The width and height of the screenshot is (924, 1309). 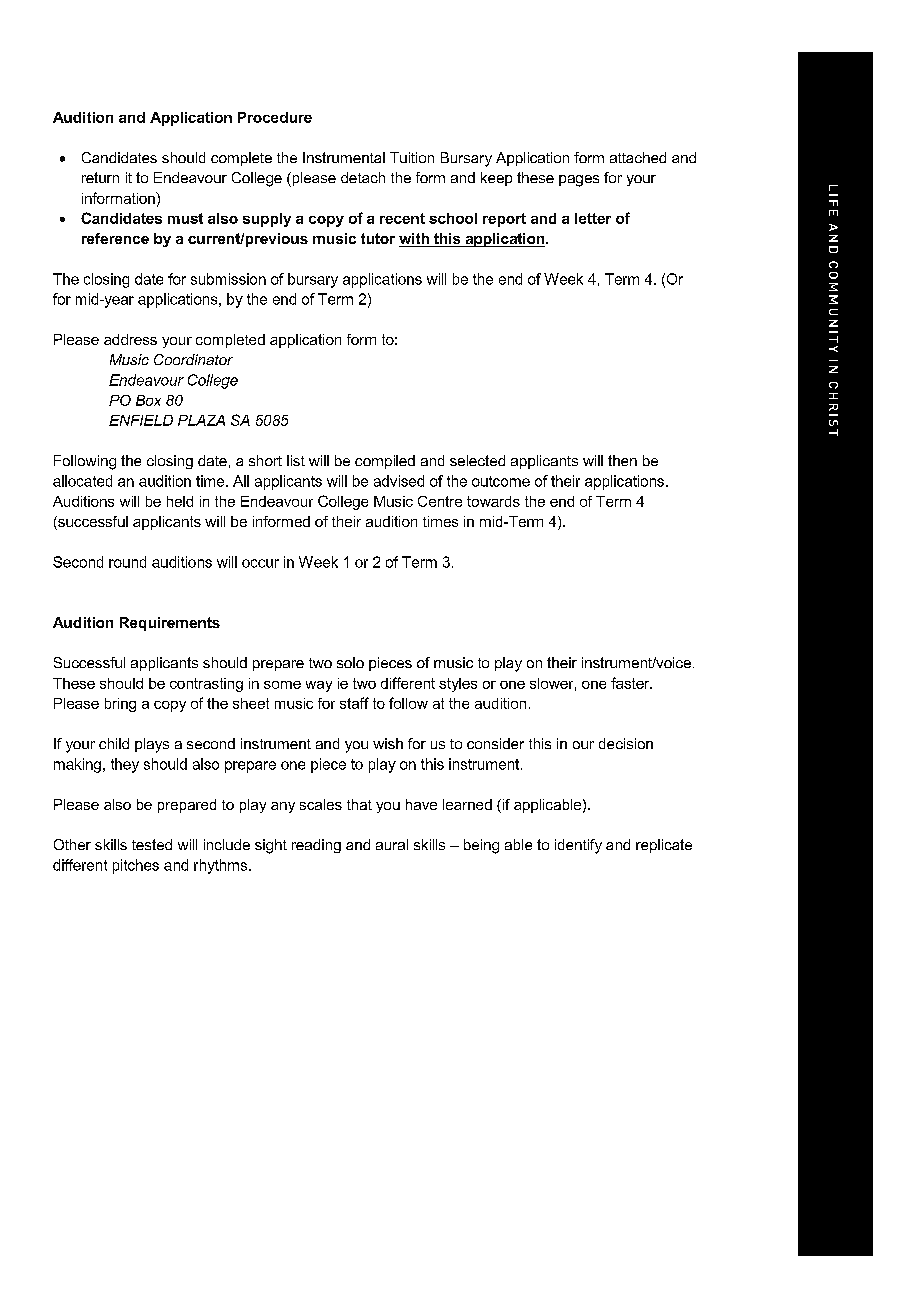 I want to click on Tuition, so click(x=412, y=157).
